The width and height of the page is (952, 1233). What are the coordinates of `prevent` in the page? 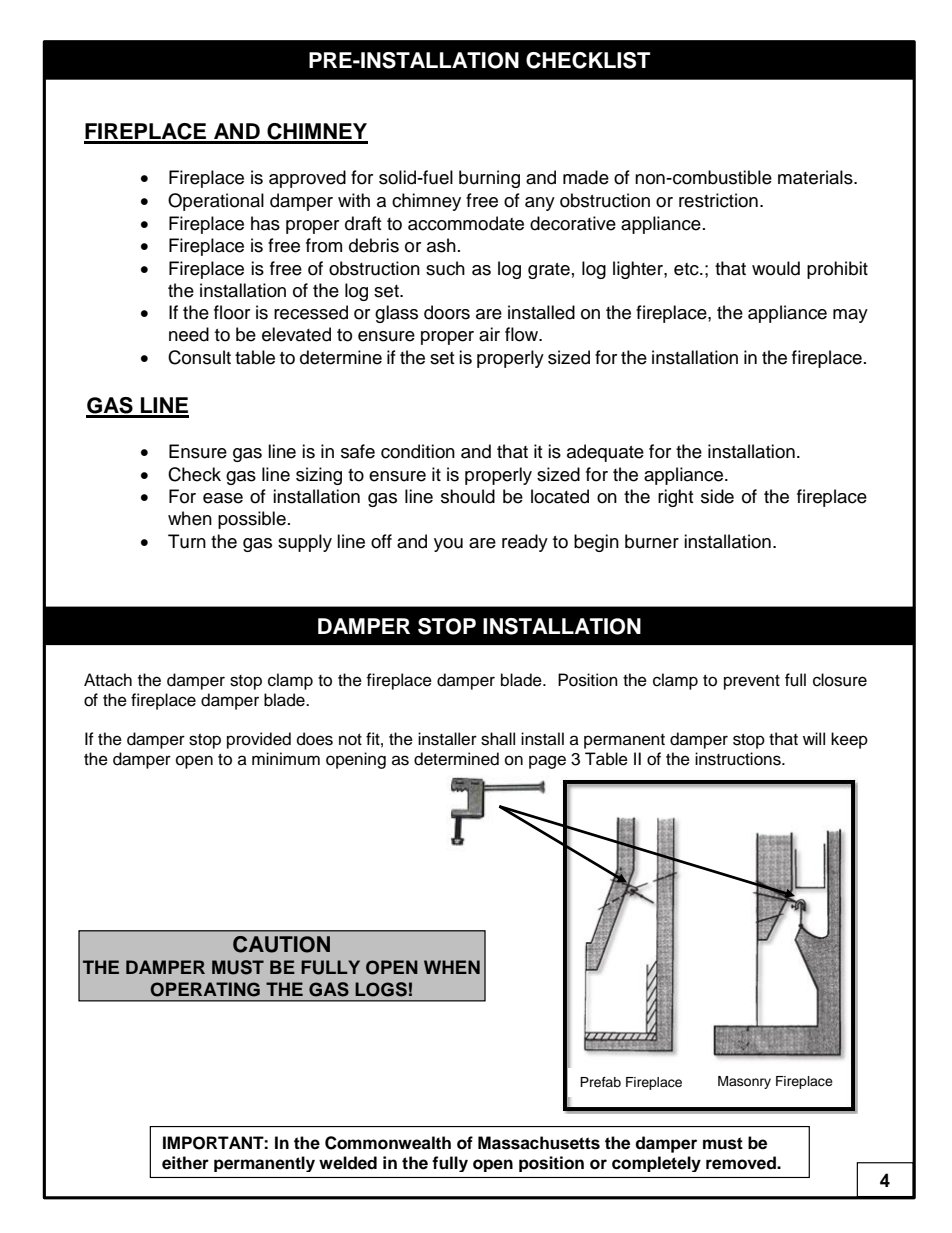 It's located at (752, 682).
